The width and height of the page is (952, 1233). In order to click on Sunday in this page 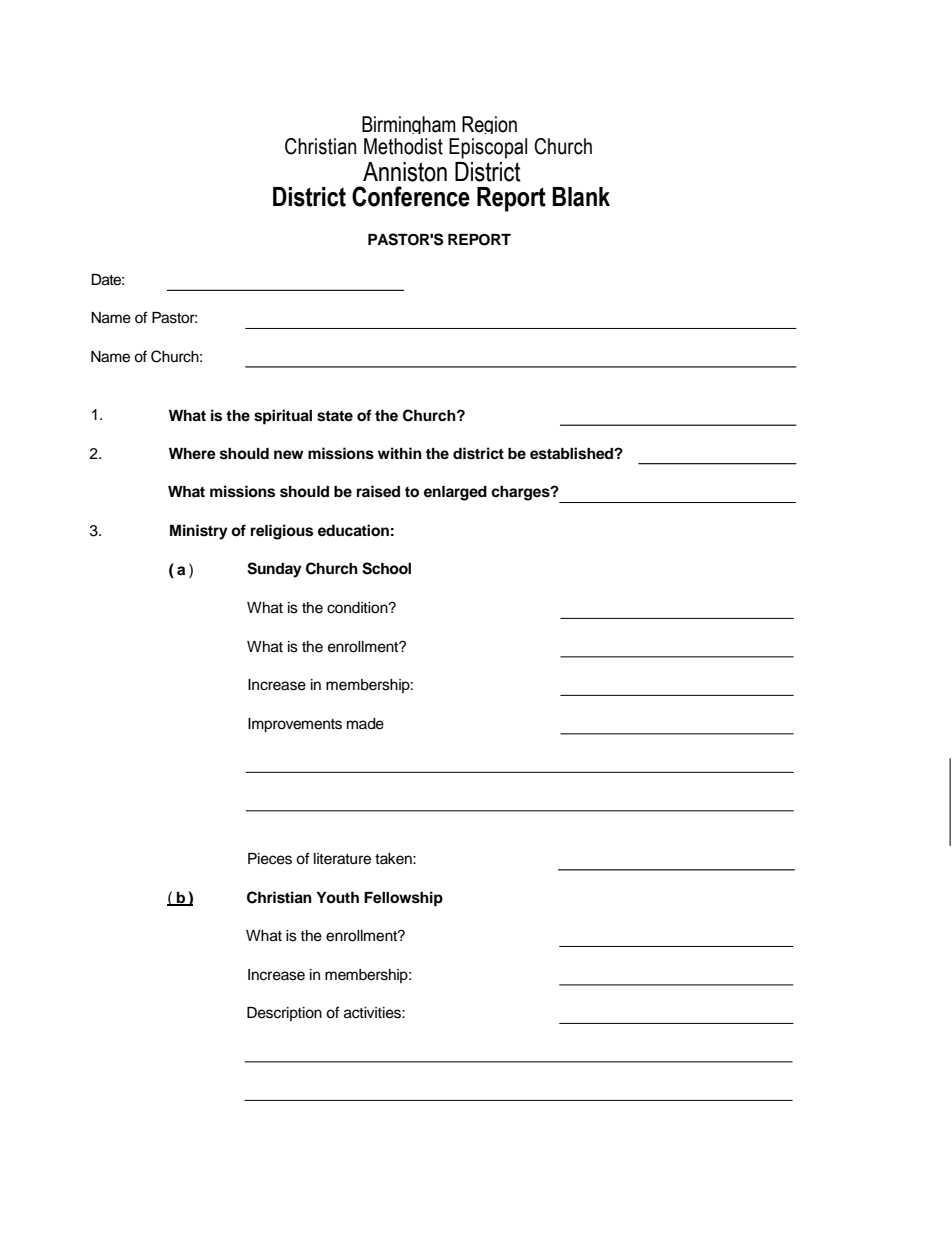, I will do `click(274, 570)`.
